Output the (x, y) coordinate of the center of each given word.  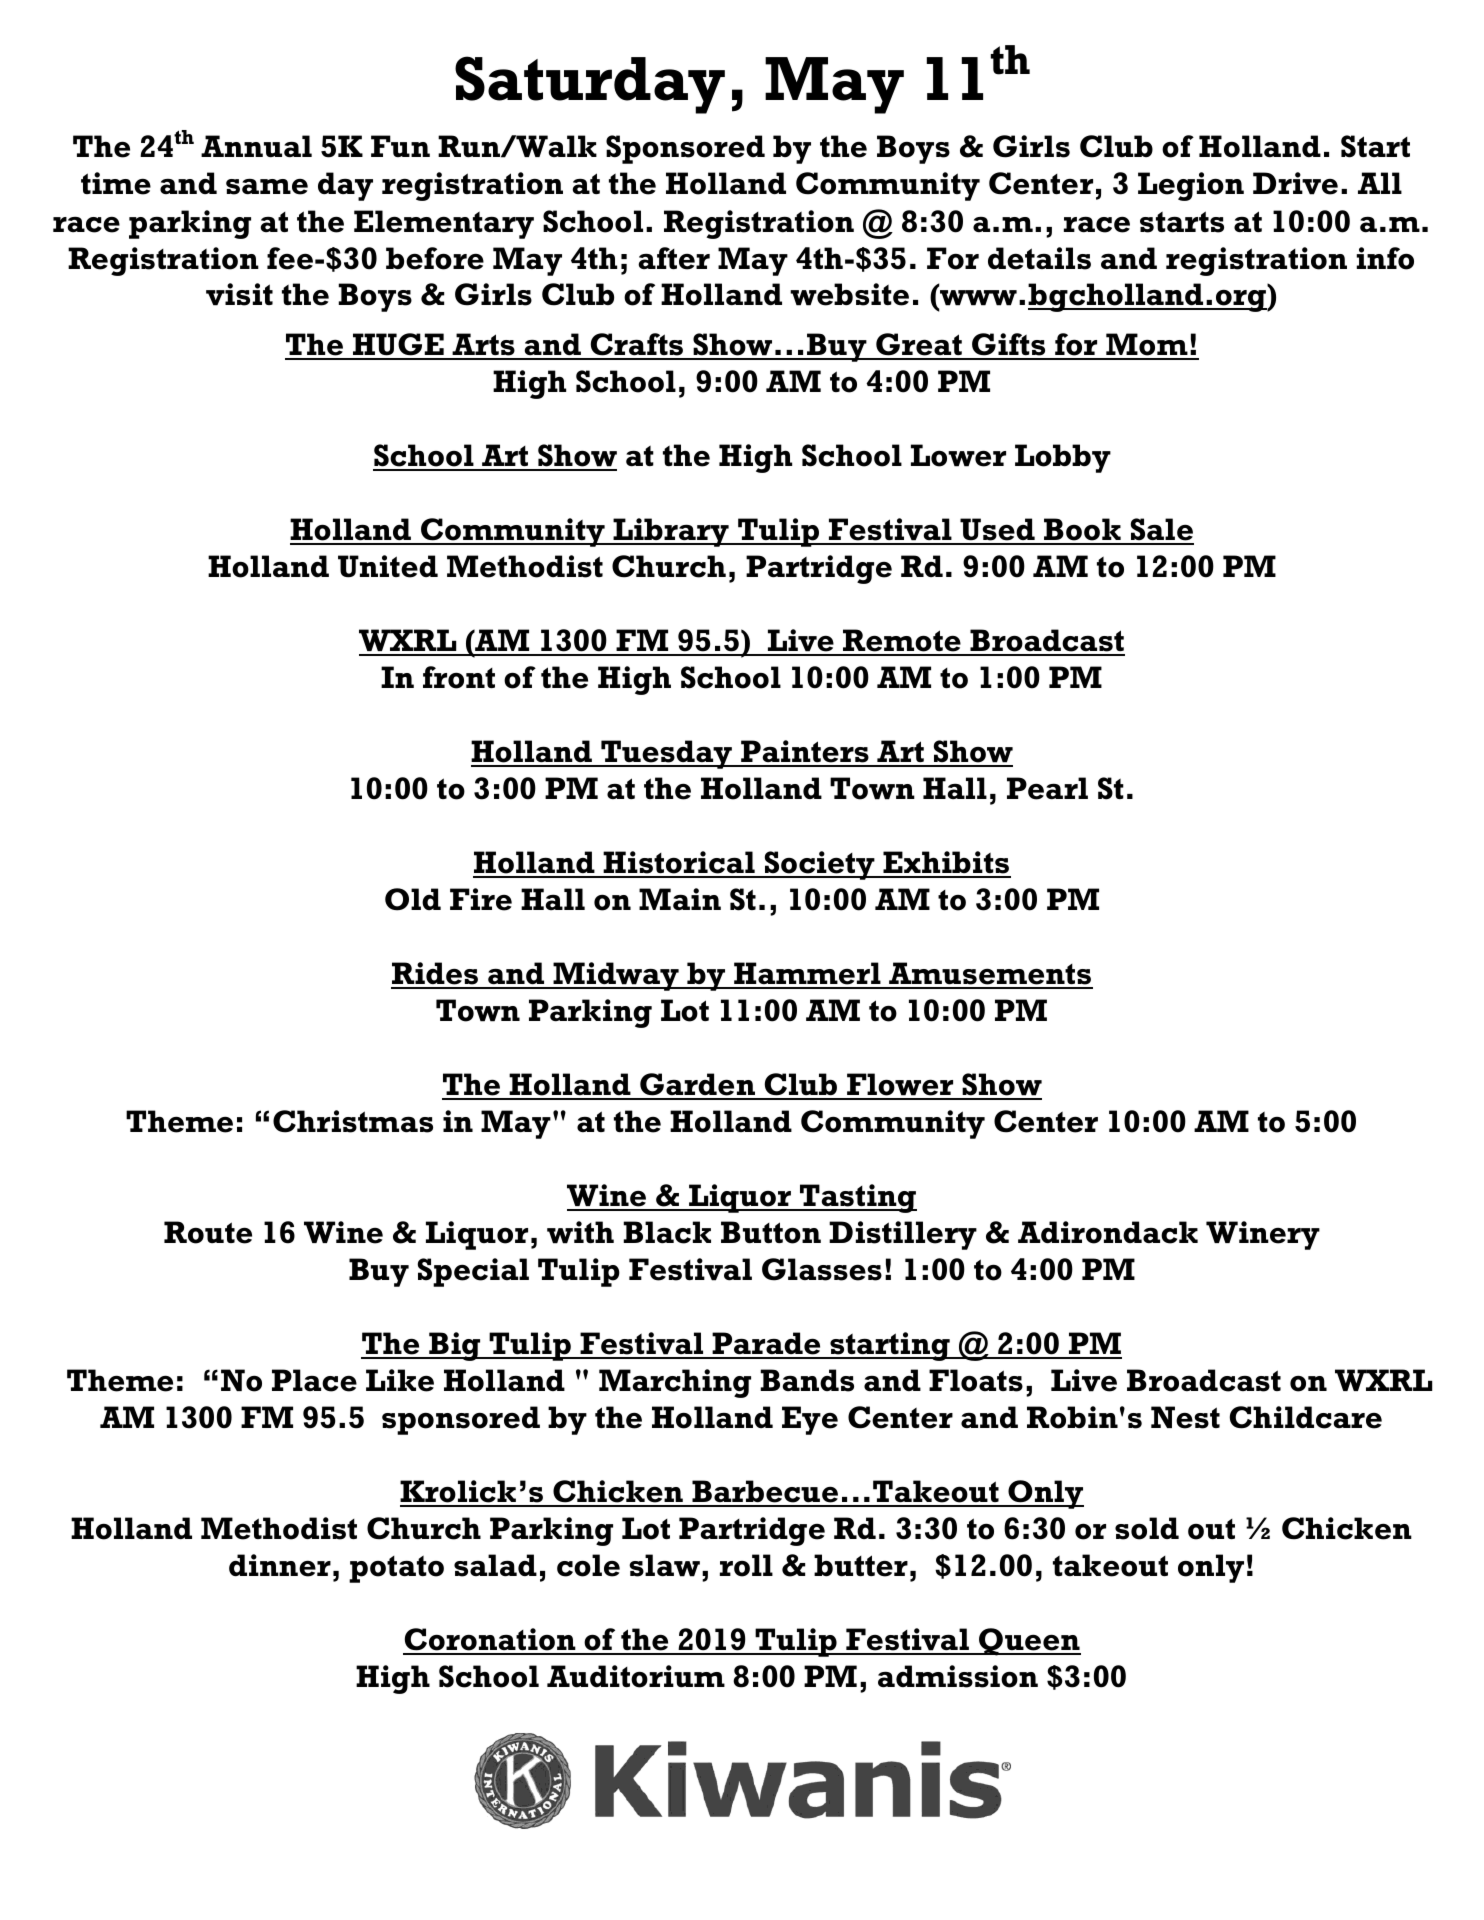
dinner (280, 1565)
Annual (256, 146)
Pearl (1047, 788)
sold (1147, 1528)
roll (746, 1565)
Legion (1191, 186)
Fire (481, 899)
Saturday (590, 85)
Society (820, 865)
